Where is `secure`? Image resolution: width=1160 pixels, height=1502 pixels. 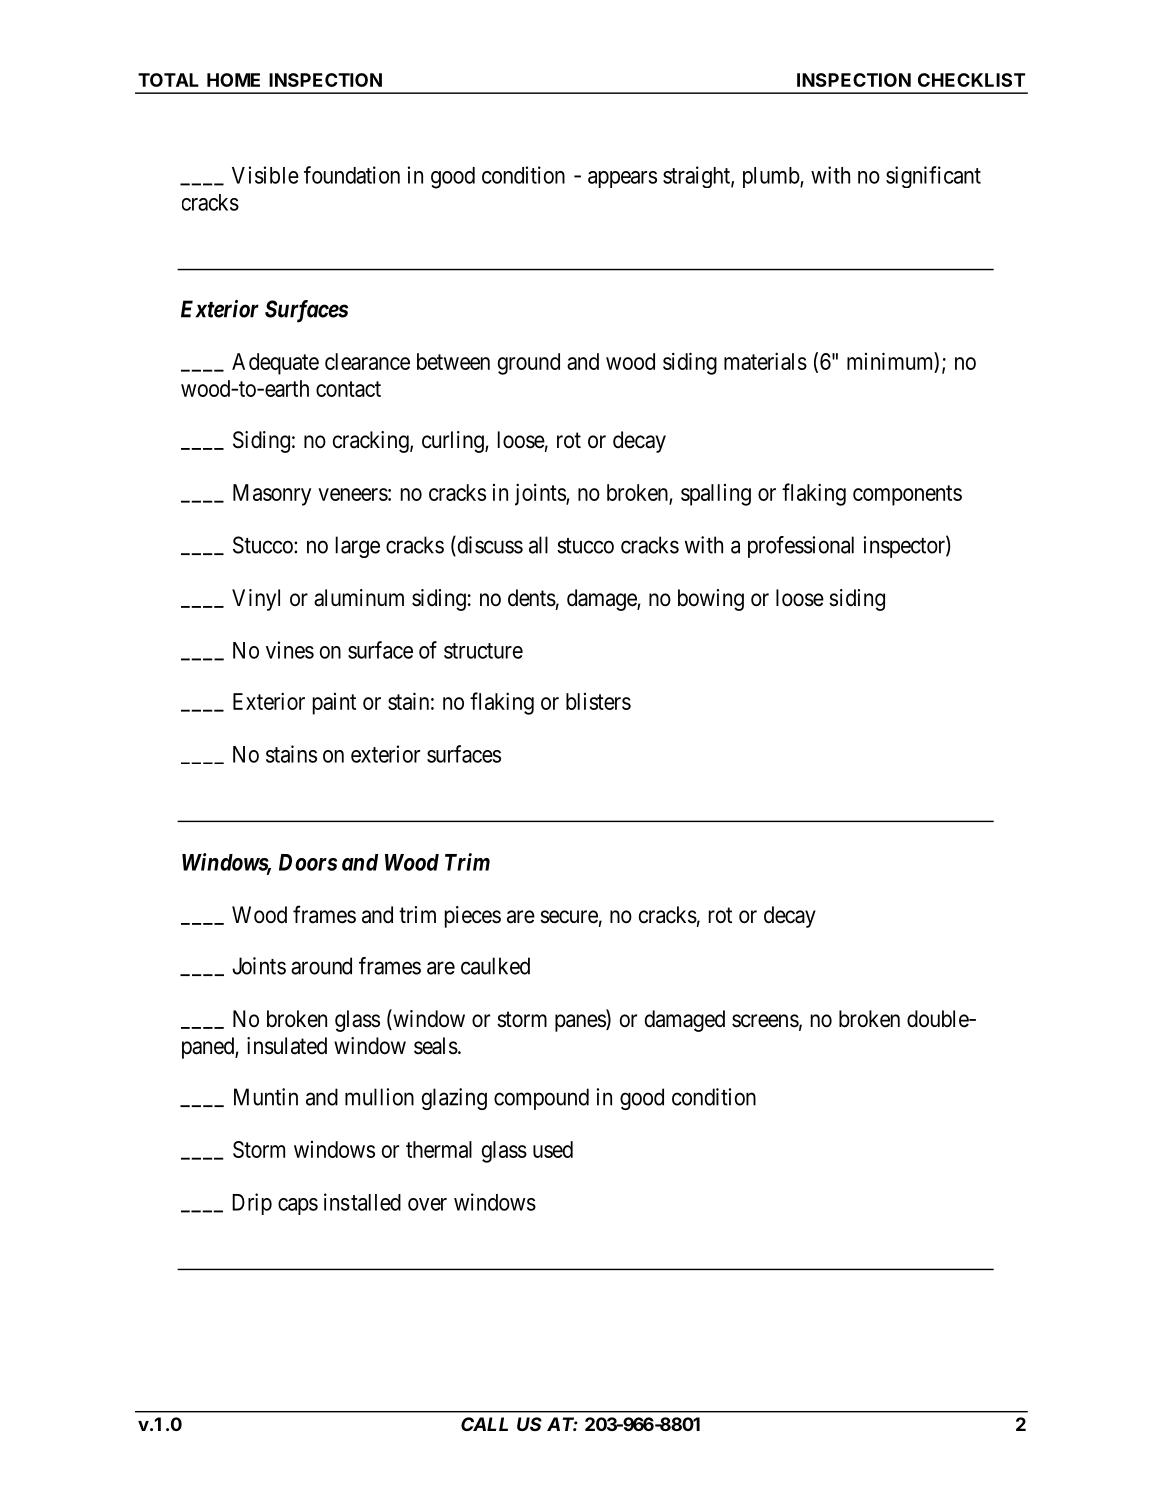 secure is located at coordinates (569, 917).
